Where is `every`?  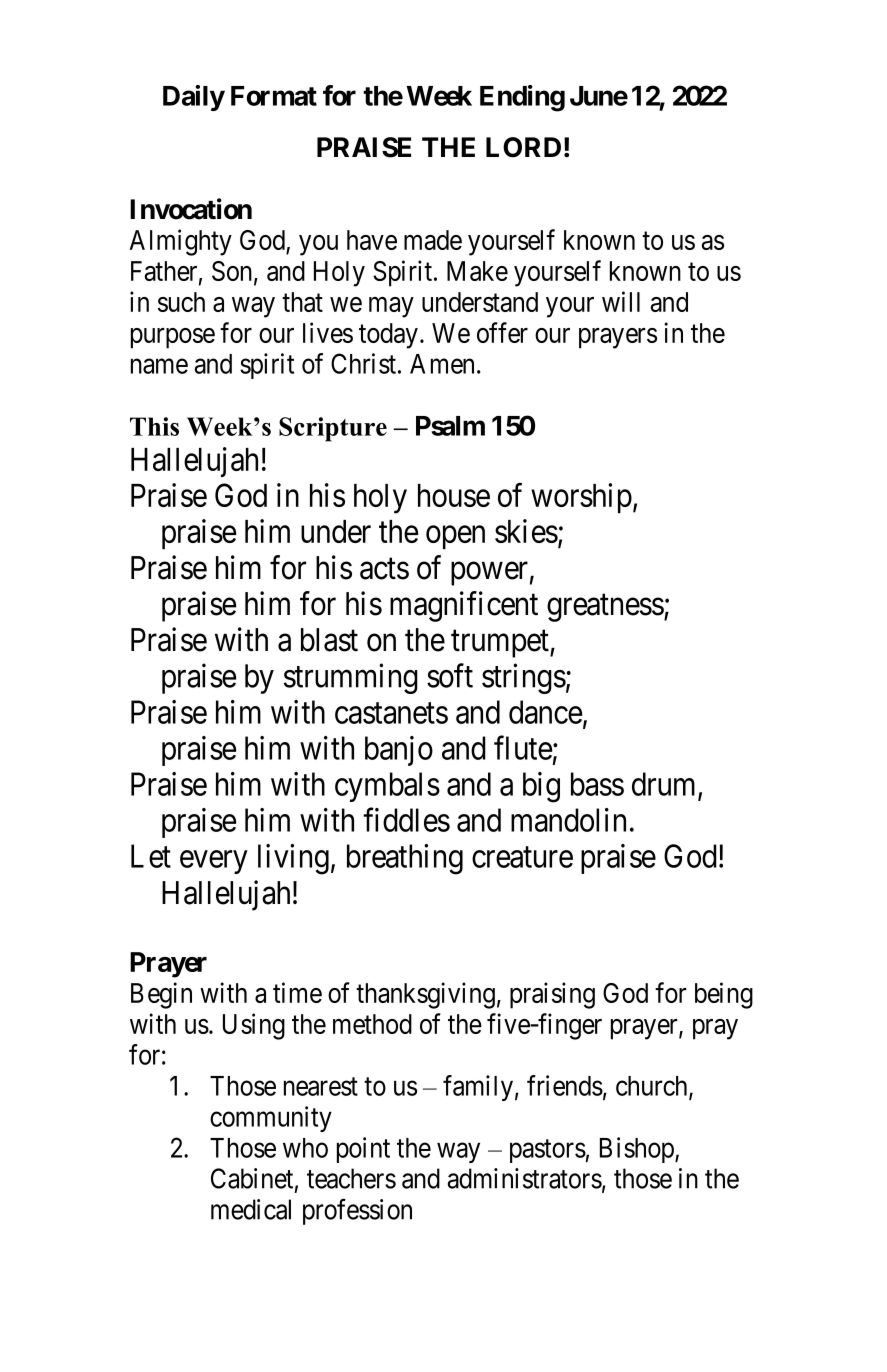
every is located at coordinates (213, 862).
